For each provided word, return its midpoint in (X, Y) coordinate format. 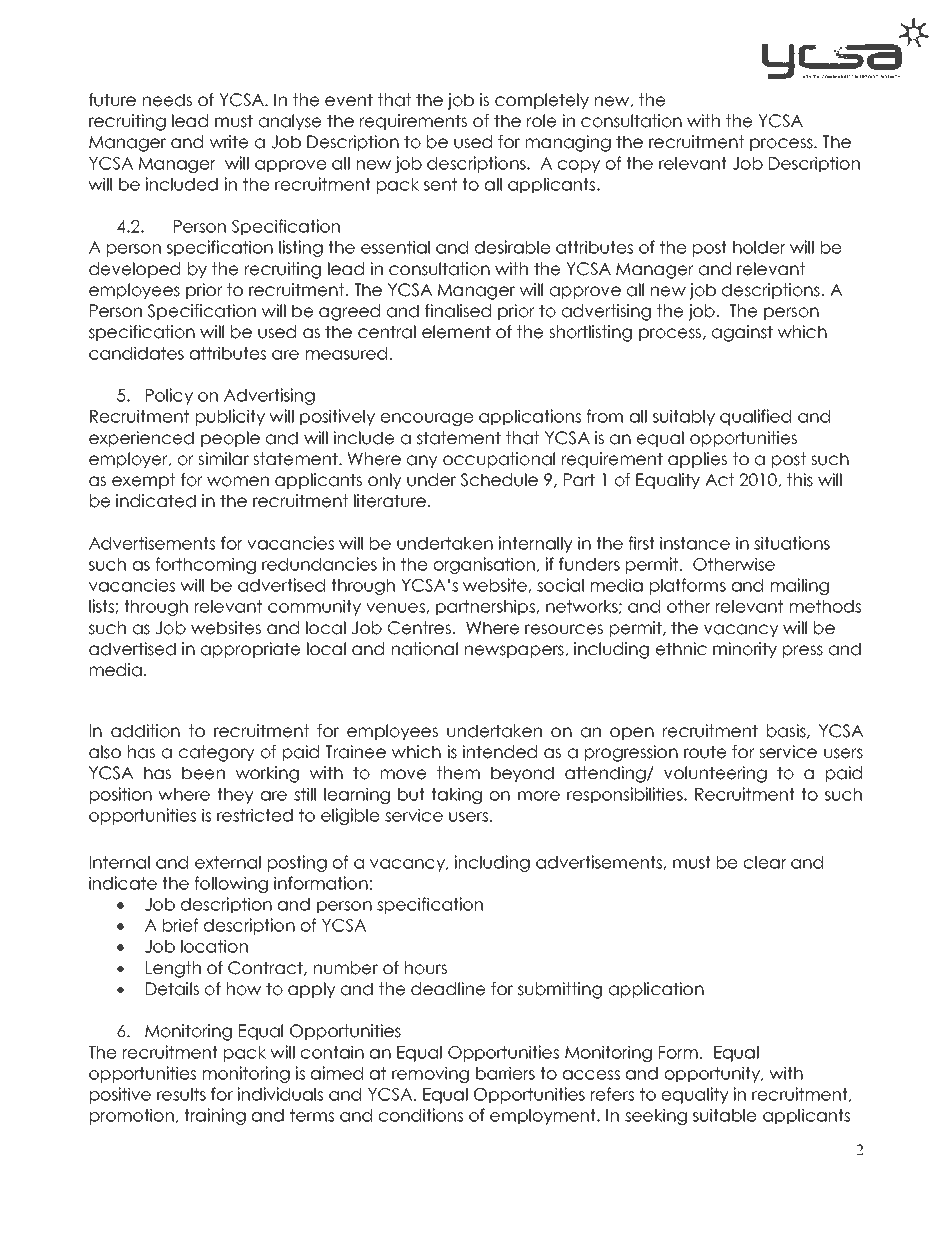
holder (759, 247)
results (181, 1094)
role (542, 121)
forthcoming (205, 565)
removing (430, 1074)
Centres (419, 628)
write (229, 142)
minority (745, 650)
